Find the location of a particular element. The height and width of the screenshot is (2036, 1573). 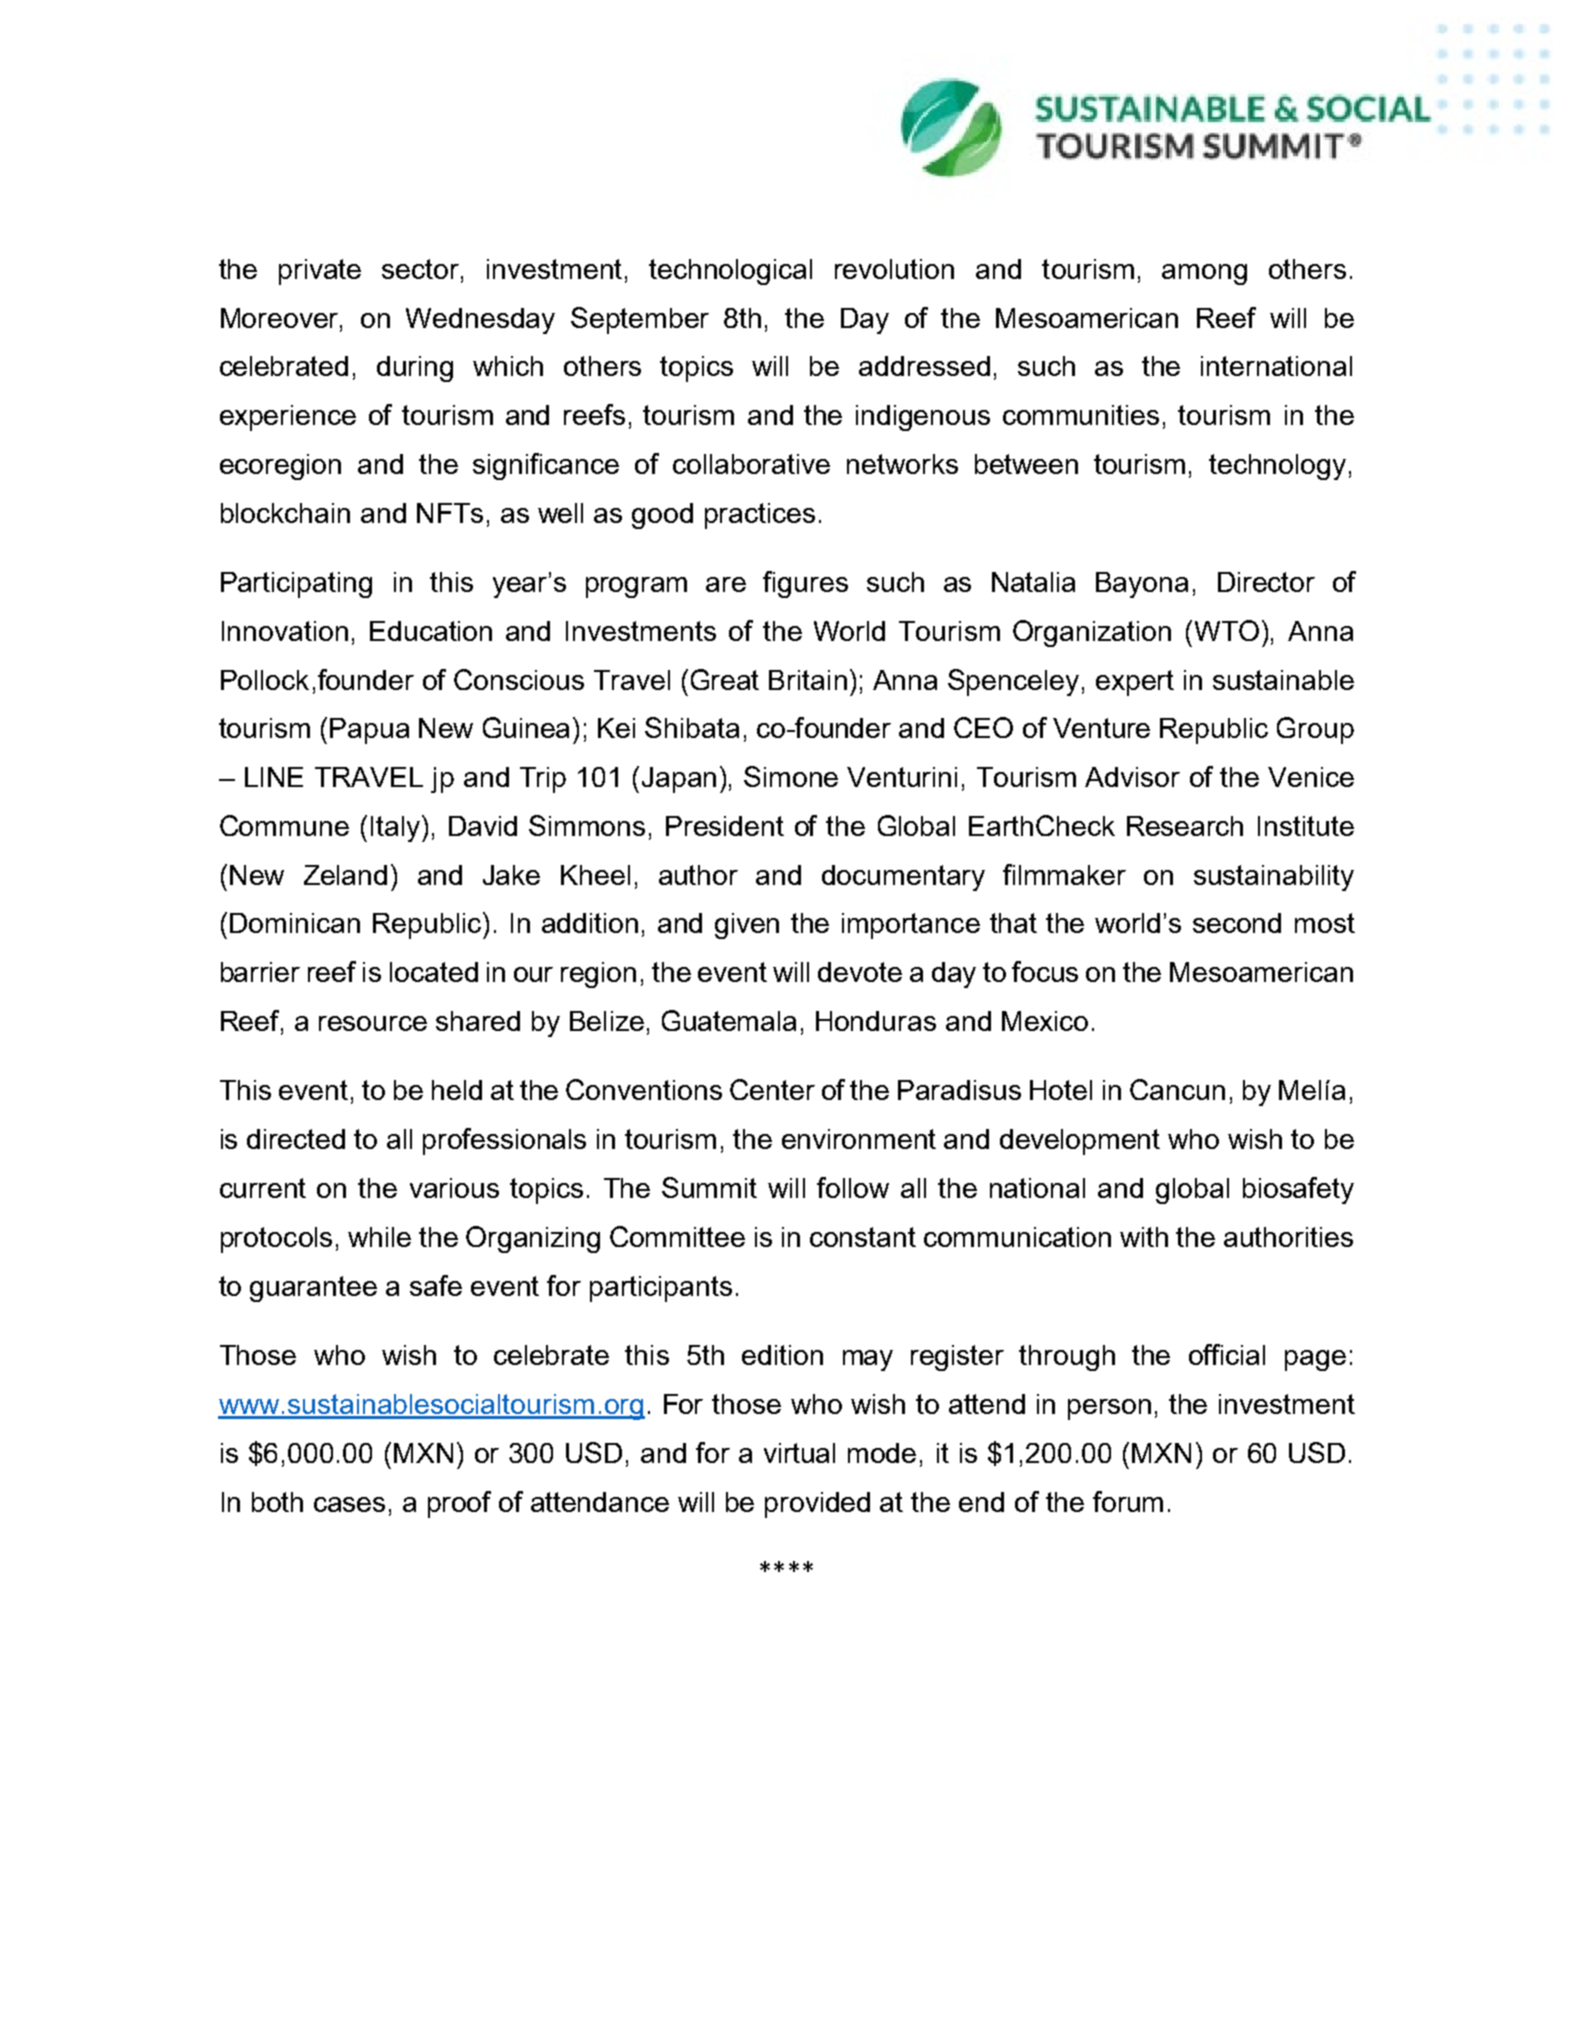

WTO is located at coordinates (1227, 630).
